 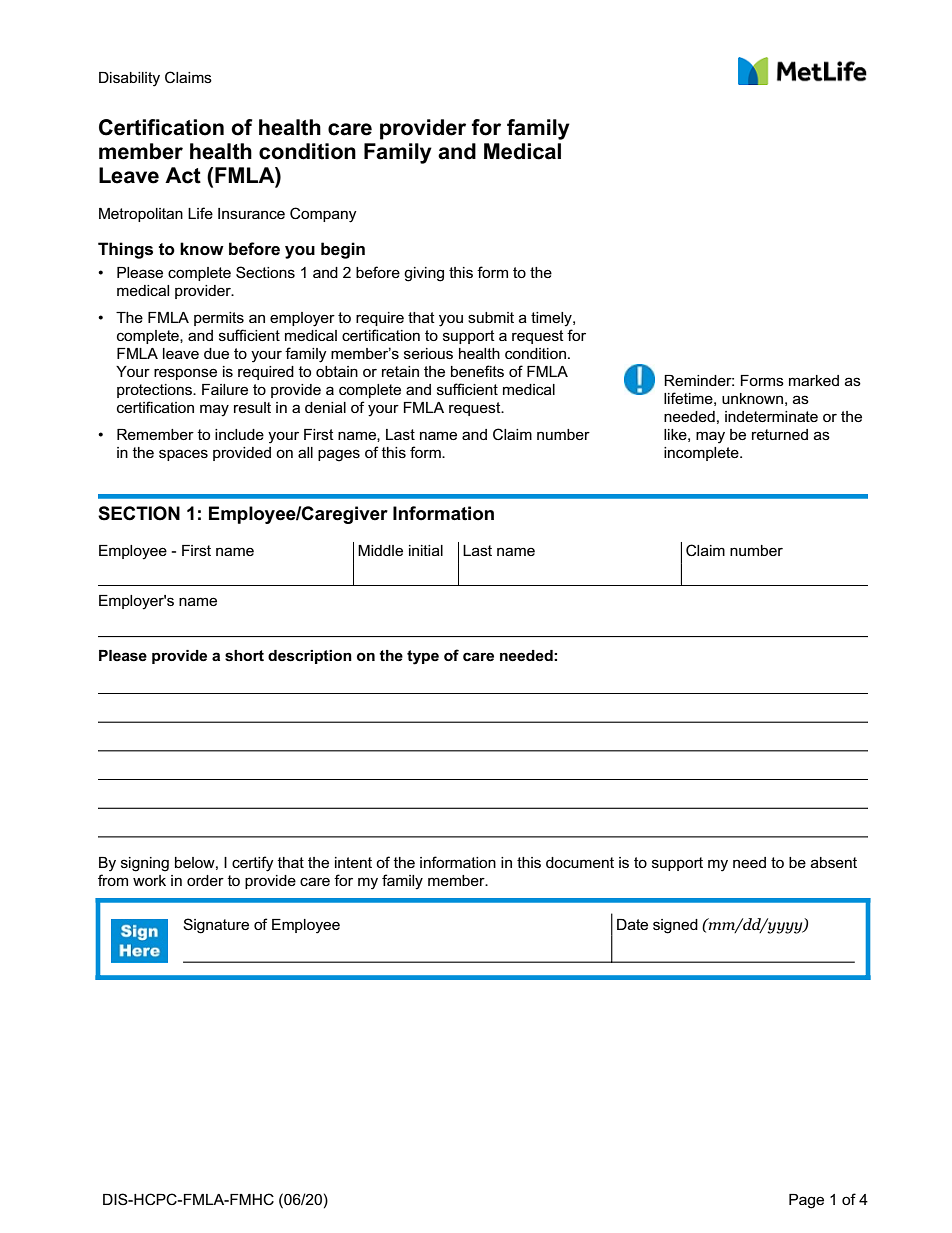 What do you see at coordinates (323, 215) in the image?
I see `Company` at bounding box center [323, 215].
